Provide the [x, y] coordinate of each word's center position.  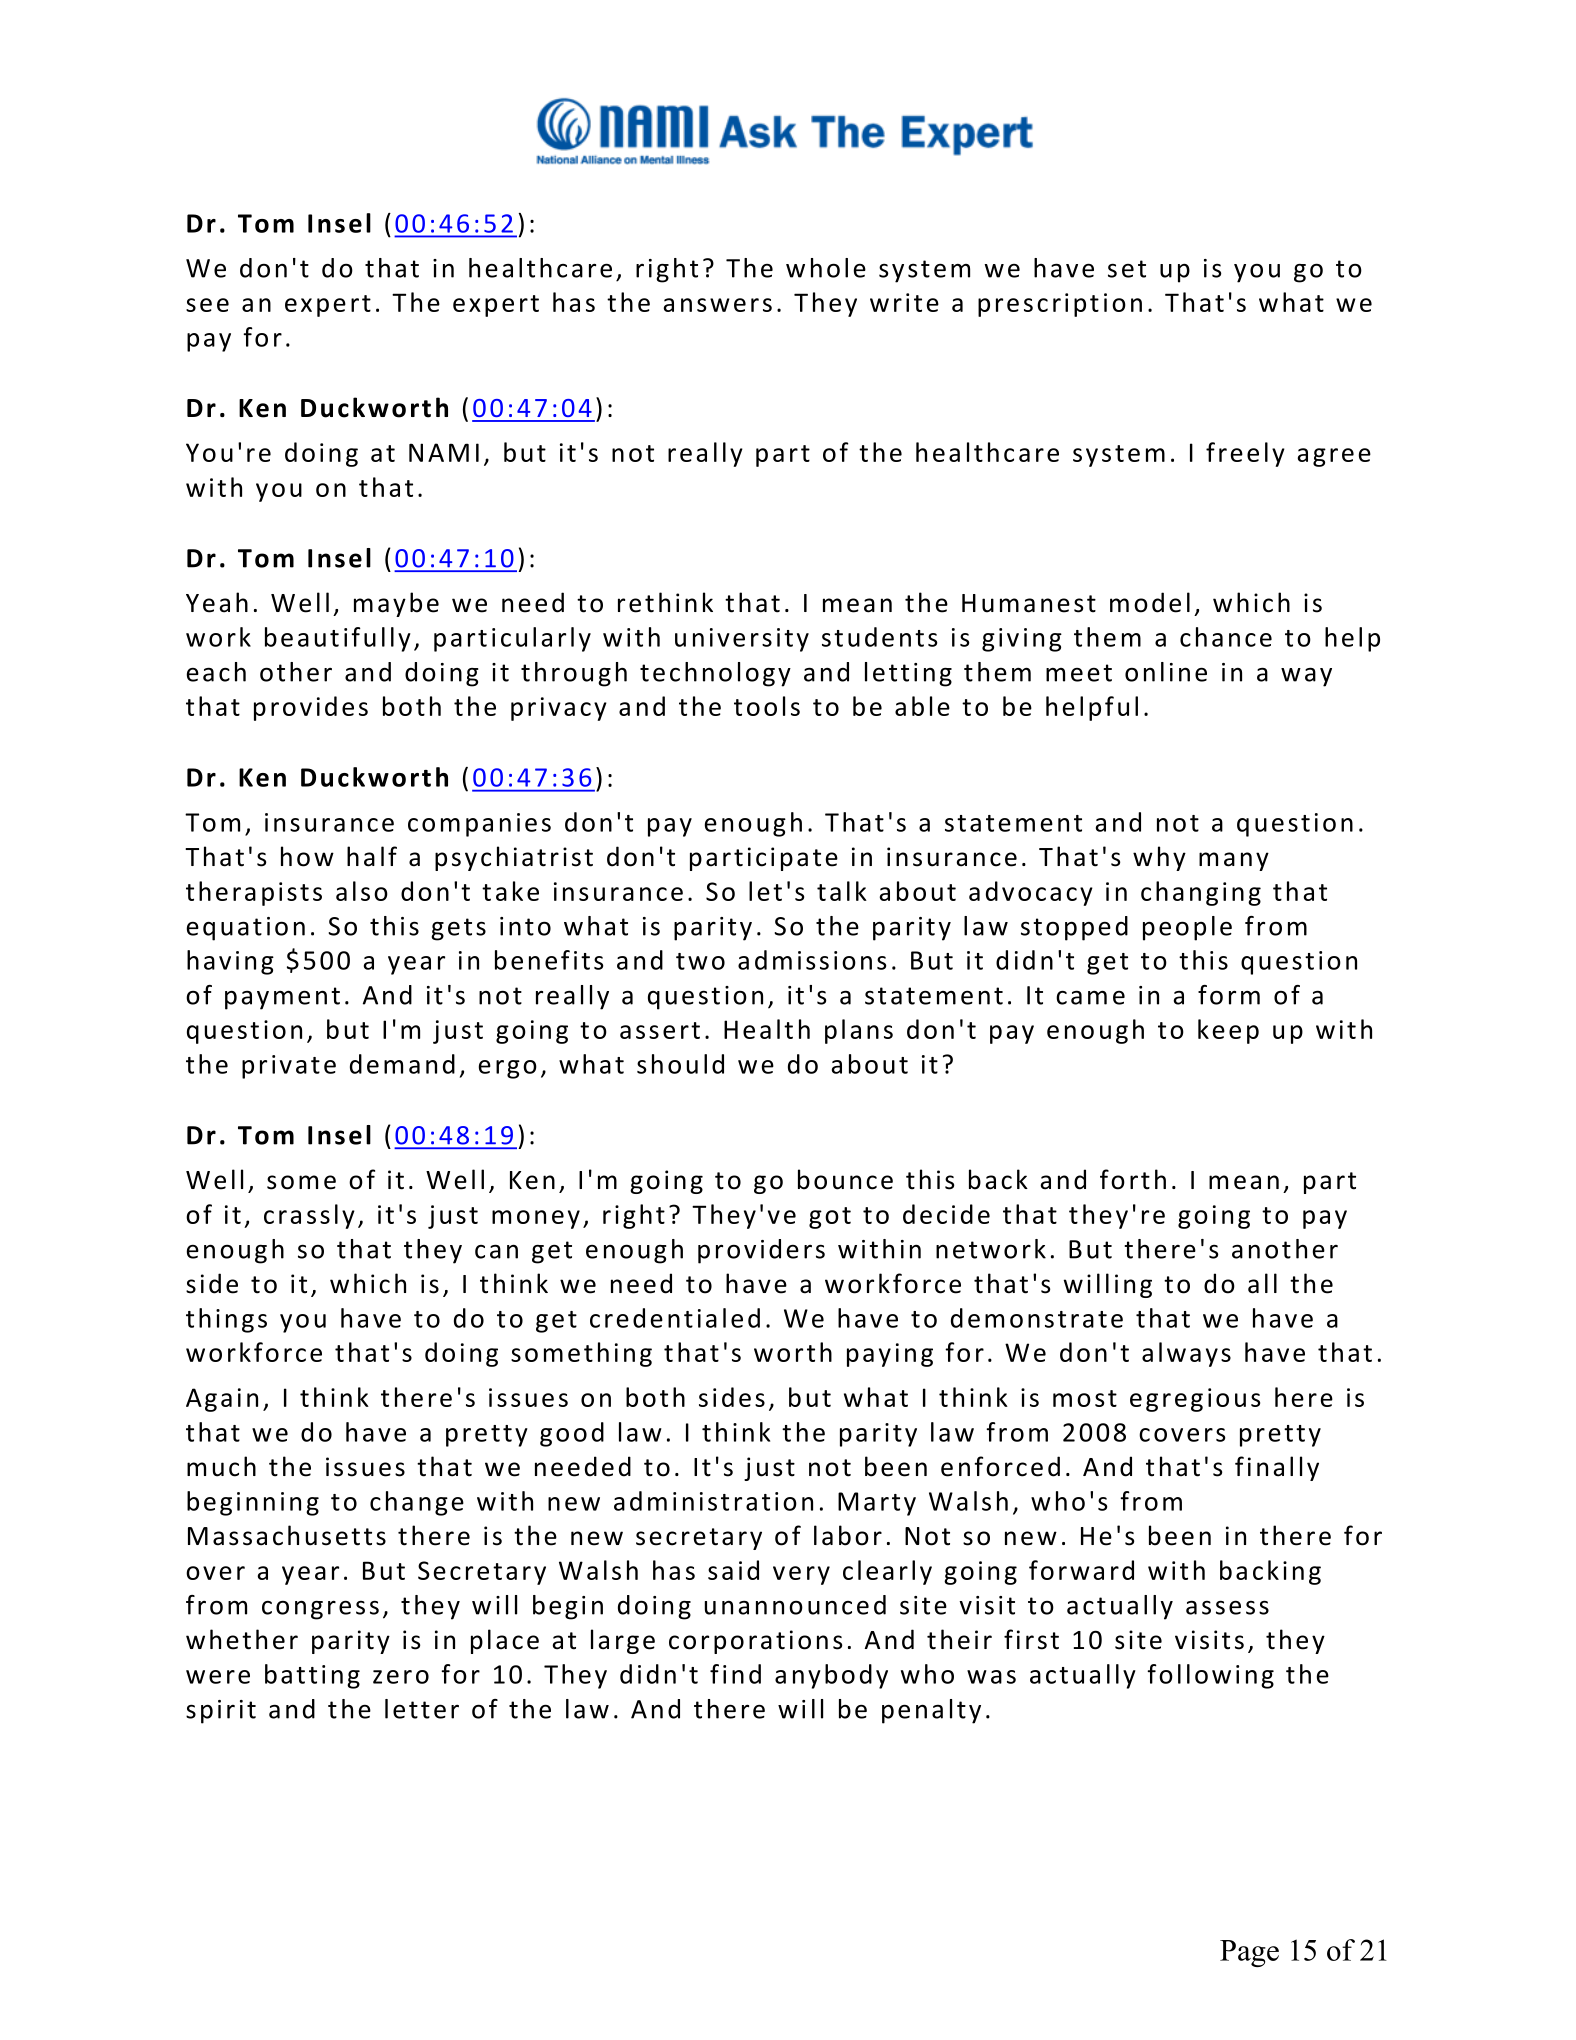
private [289, 1067]
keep [1228, 1031]
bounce [845, 1179]
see [207, 305]
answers [718, 305]
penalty [931, 1711]
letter [422, 1709]
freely [1245, 454]
